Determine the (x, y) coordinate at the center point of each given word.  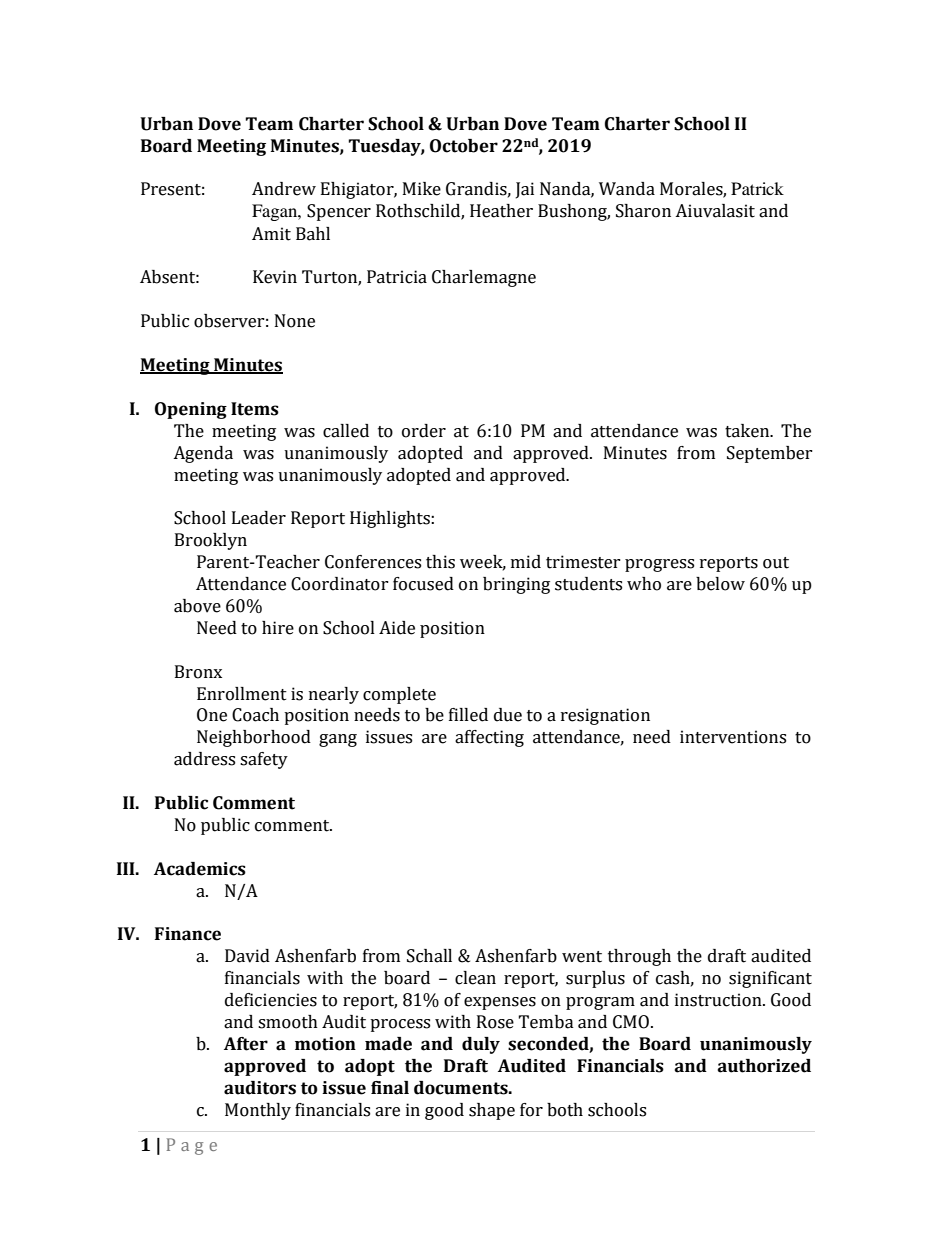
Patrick (757, 188)
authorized (764, 1066)
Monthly (258, 1111)
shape (492, 1111)
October (464, 146)
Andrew (284, 189)
